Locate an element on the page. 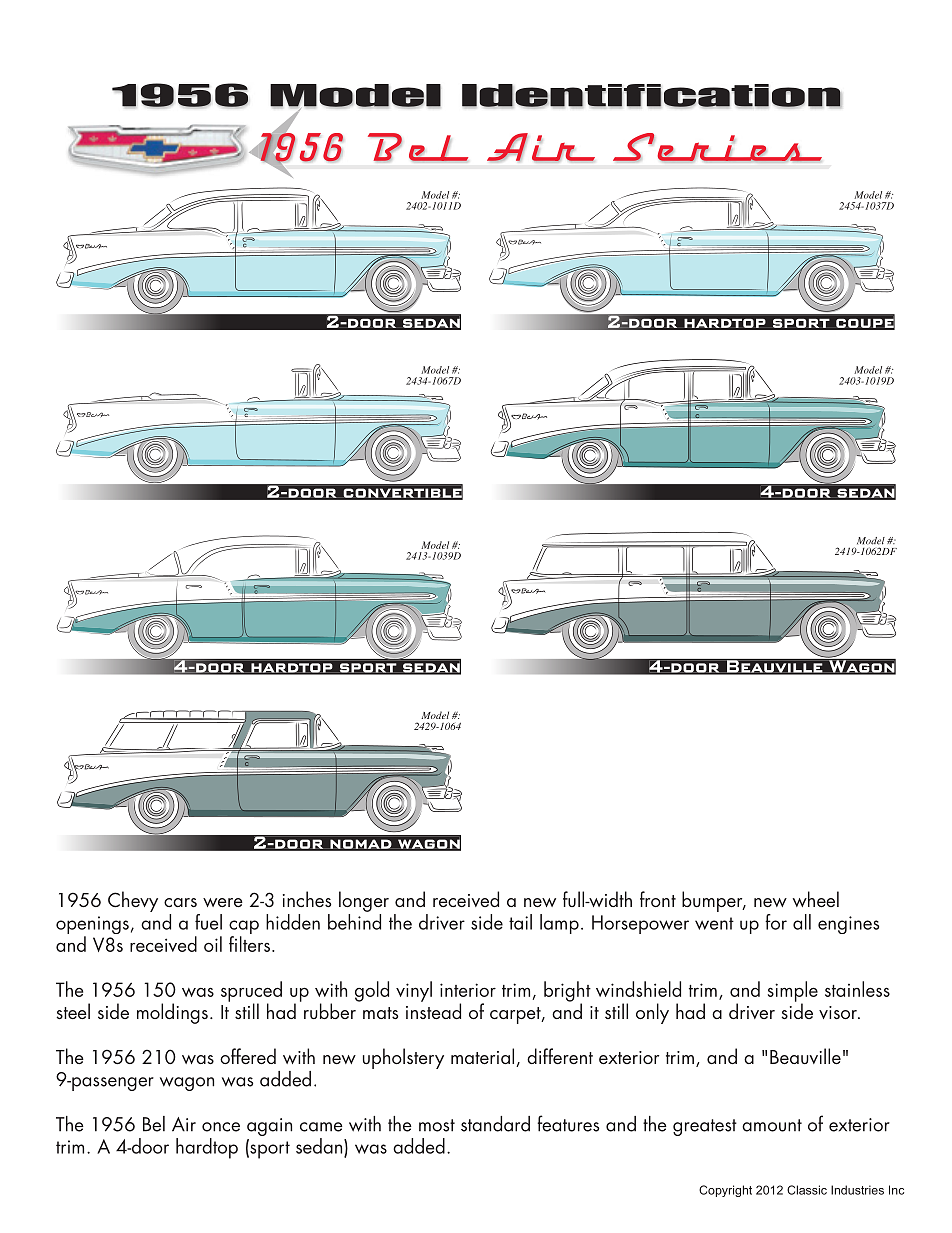 Image resolution: width=952 pixels, height=1233 pixels. most is located at coordinates (437, 1125).
